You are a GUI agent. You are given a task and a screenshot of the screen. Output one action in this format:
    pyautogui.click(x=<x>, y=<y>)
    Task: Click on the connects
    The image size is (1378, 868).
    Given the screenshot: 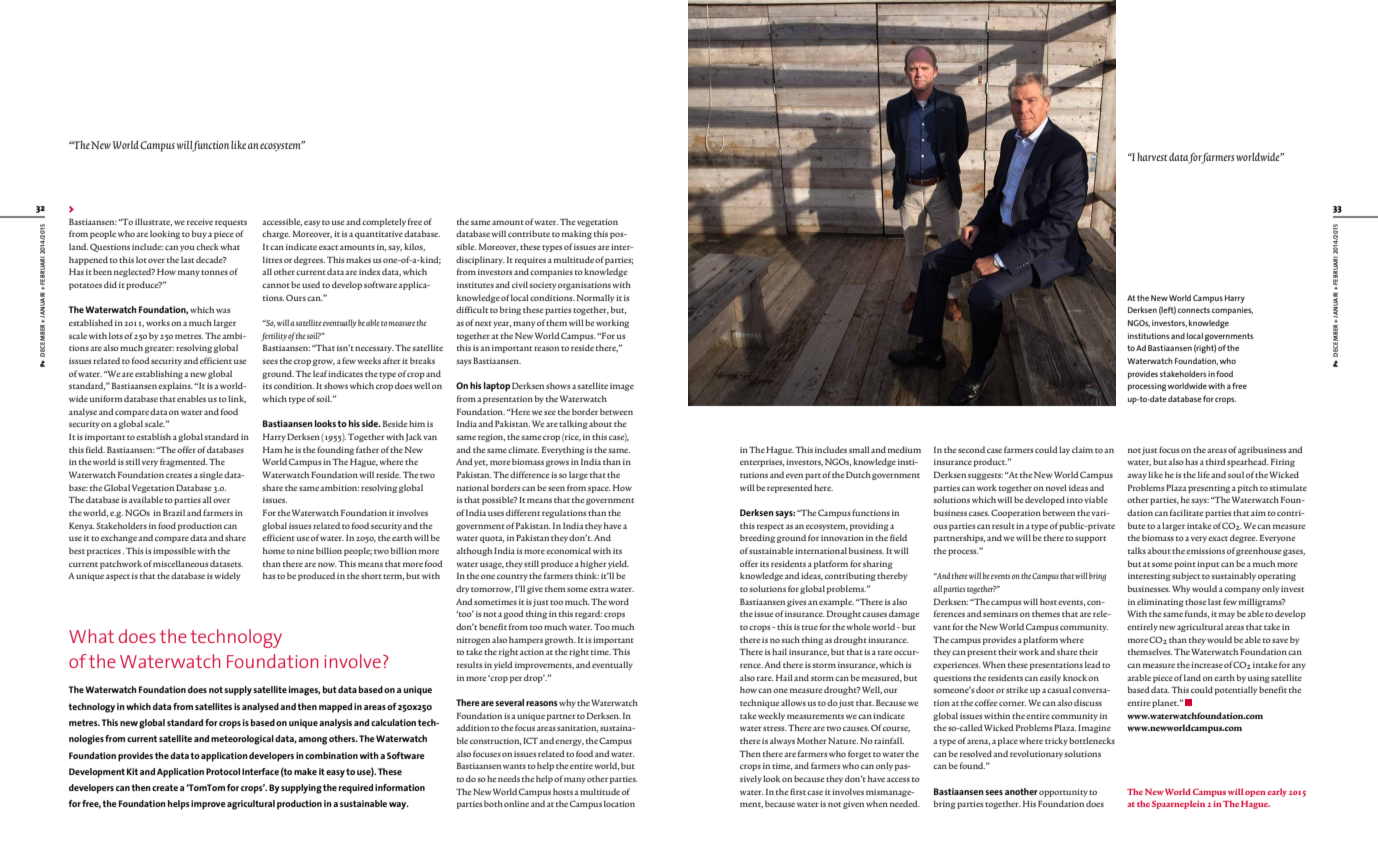 What is the action you would take?
    pyautogui.click(x=1194, y=310)
